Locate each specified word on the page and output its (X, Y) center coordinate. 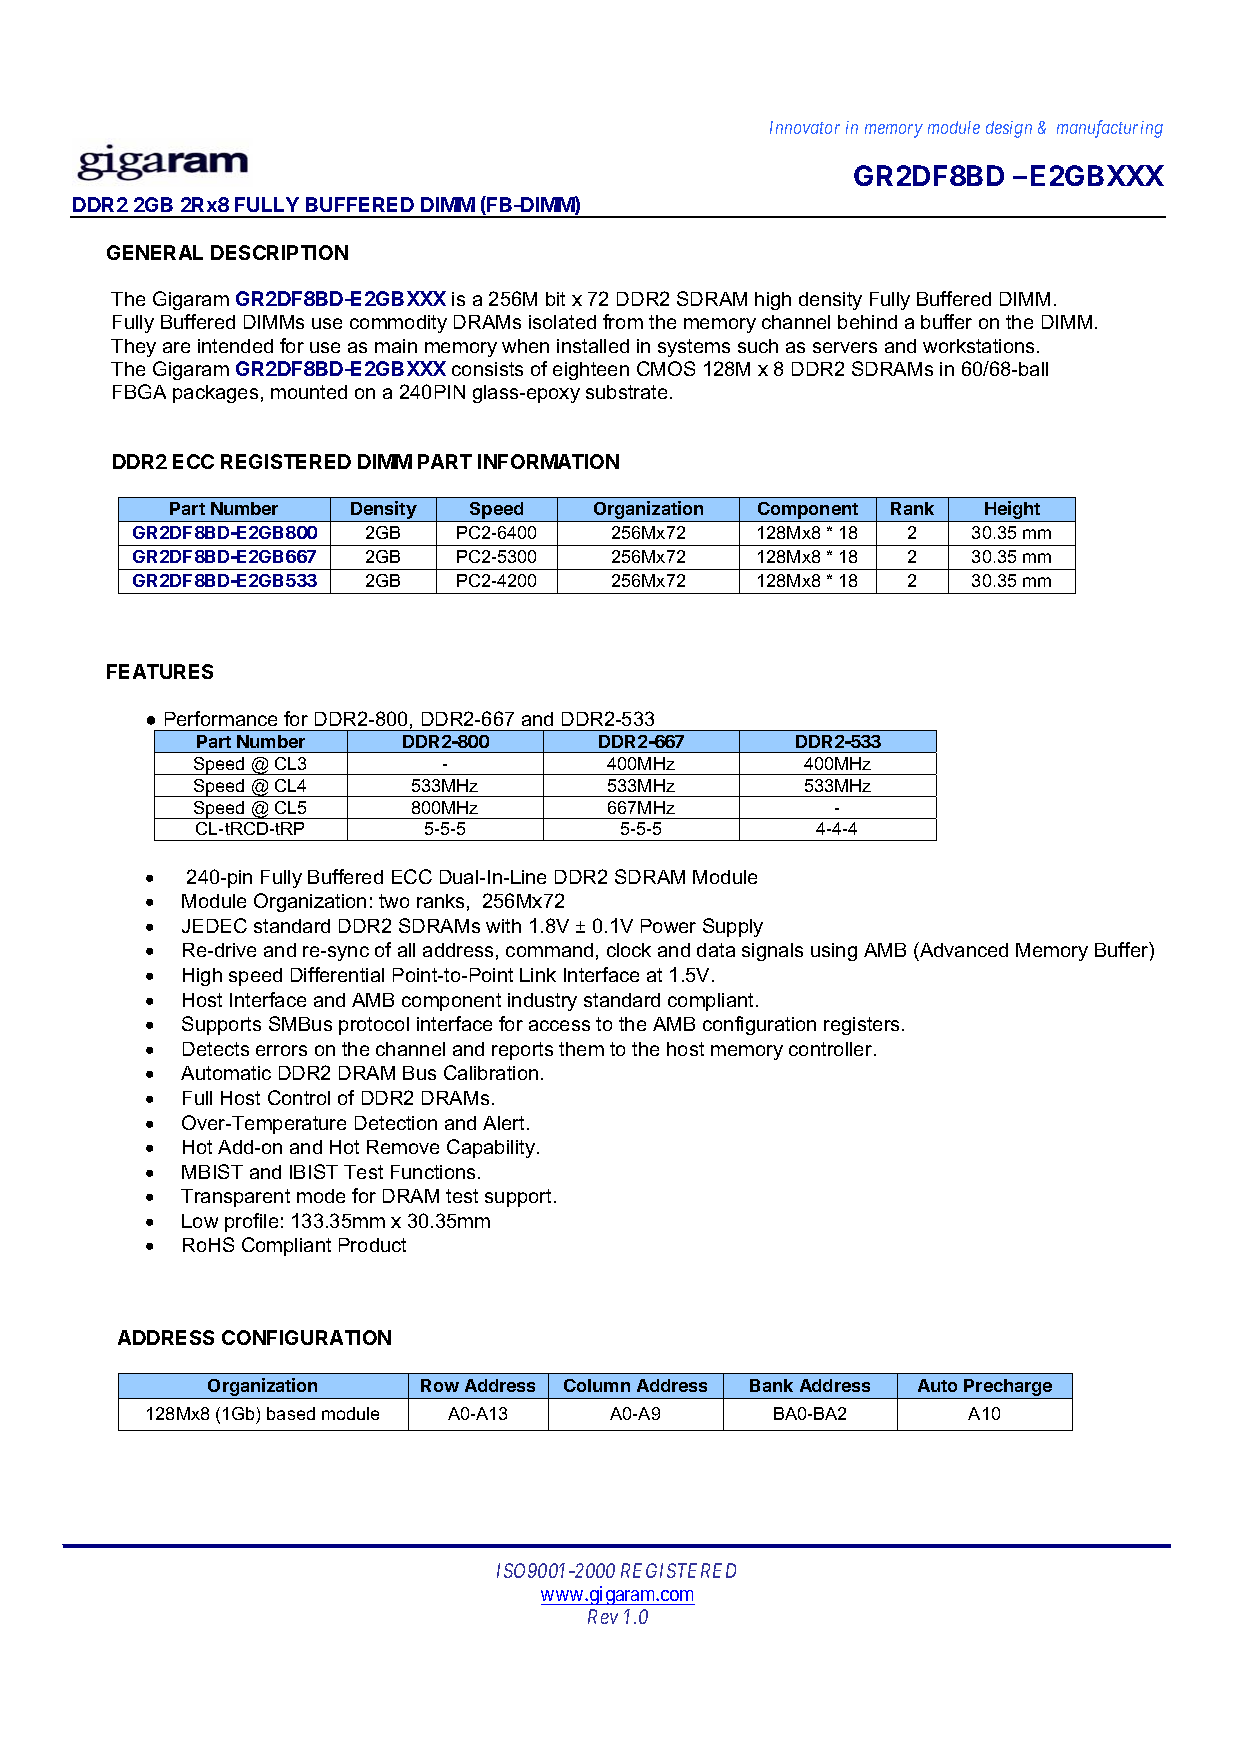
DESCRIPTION (279, 252)
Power (668, 926)
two (394, 901)
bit (555, 299)
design (1009, 129)
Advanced (963, 951)
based (291, 1413)
